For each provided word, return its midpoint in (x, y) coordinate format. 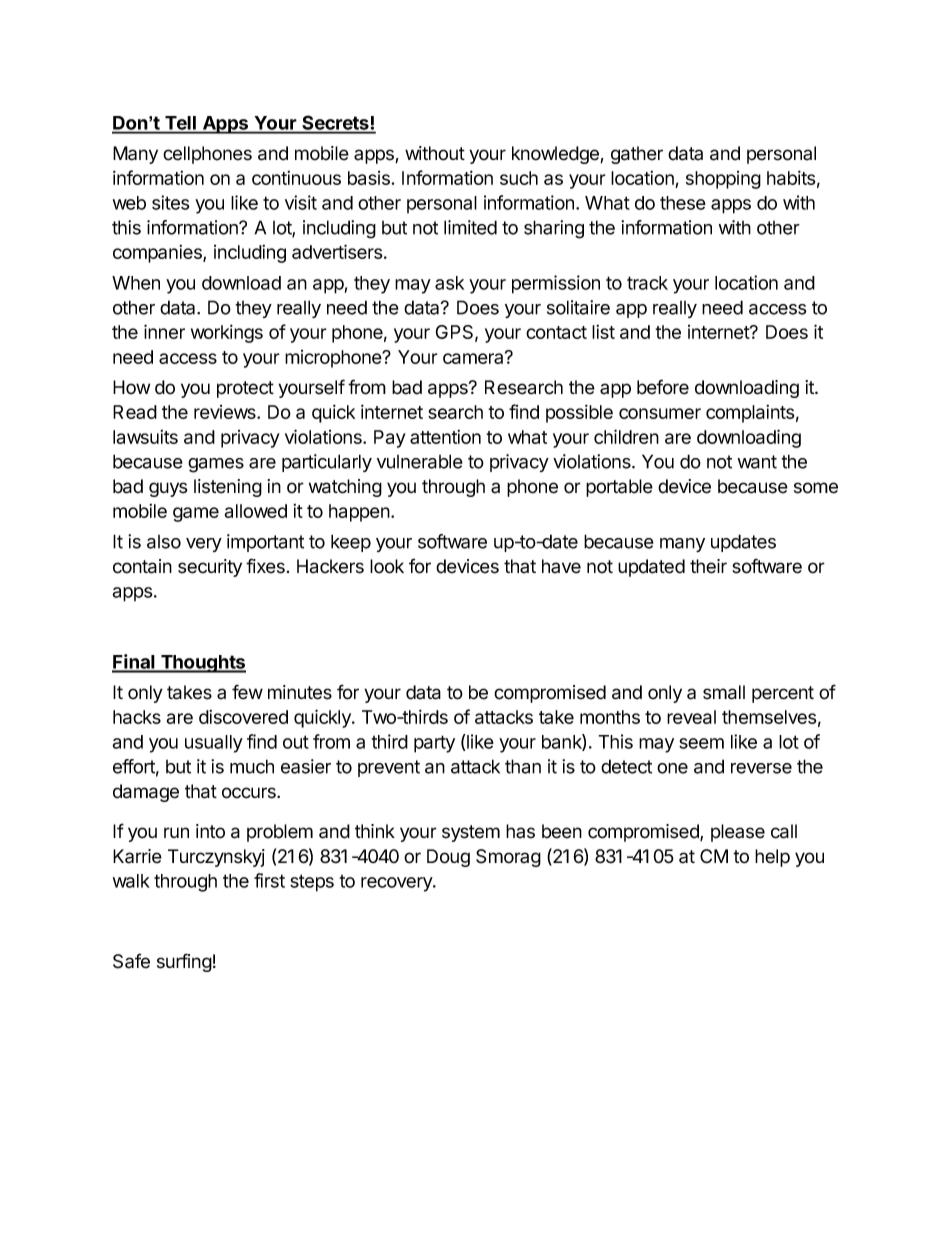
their (708, 566)
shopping (723, 180)
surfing (184, 962)
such (519, 178)
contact (556, 332)
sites (171, 202)
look (387, 566)
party (434, 744)
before (663, 387)
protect (245, 389)
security (210, 568)
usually (214, 744)
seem (701, 743)
